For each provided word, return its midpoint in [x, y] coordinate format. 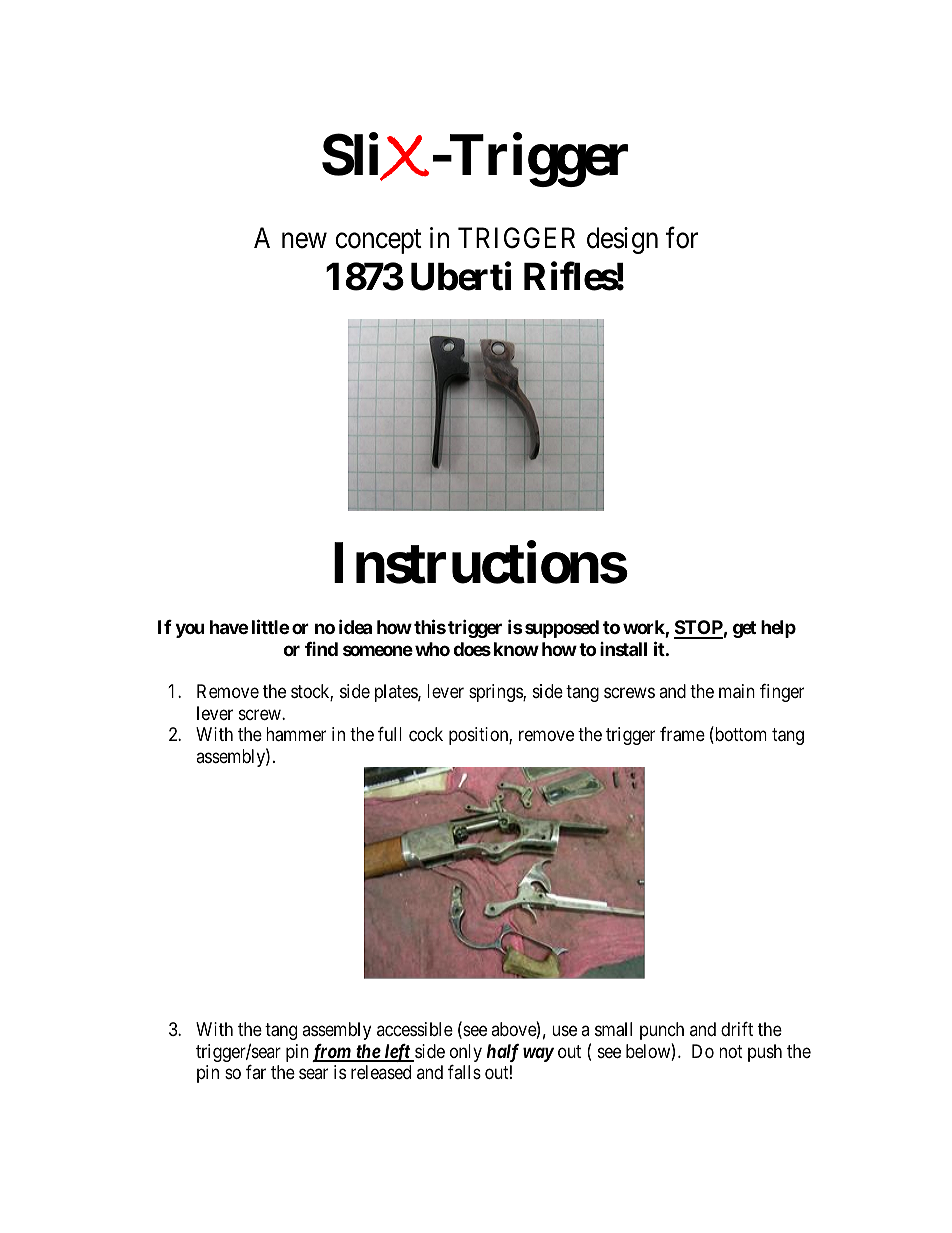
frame [682, 734]
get [744, 629]
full [390, 734]
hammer [296, 734]
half [503, 1053]
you [190, 630]
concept [378, 242]
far [256, 1072]
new [304, 241]
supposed [562, 629]
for [682, 238]
